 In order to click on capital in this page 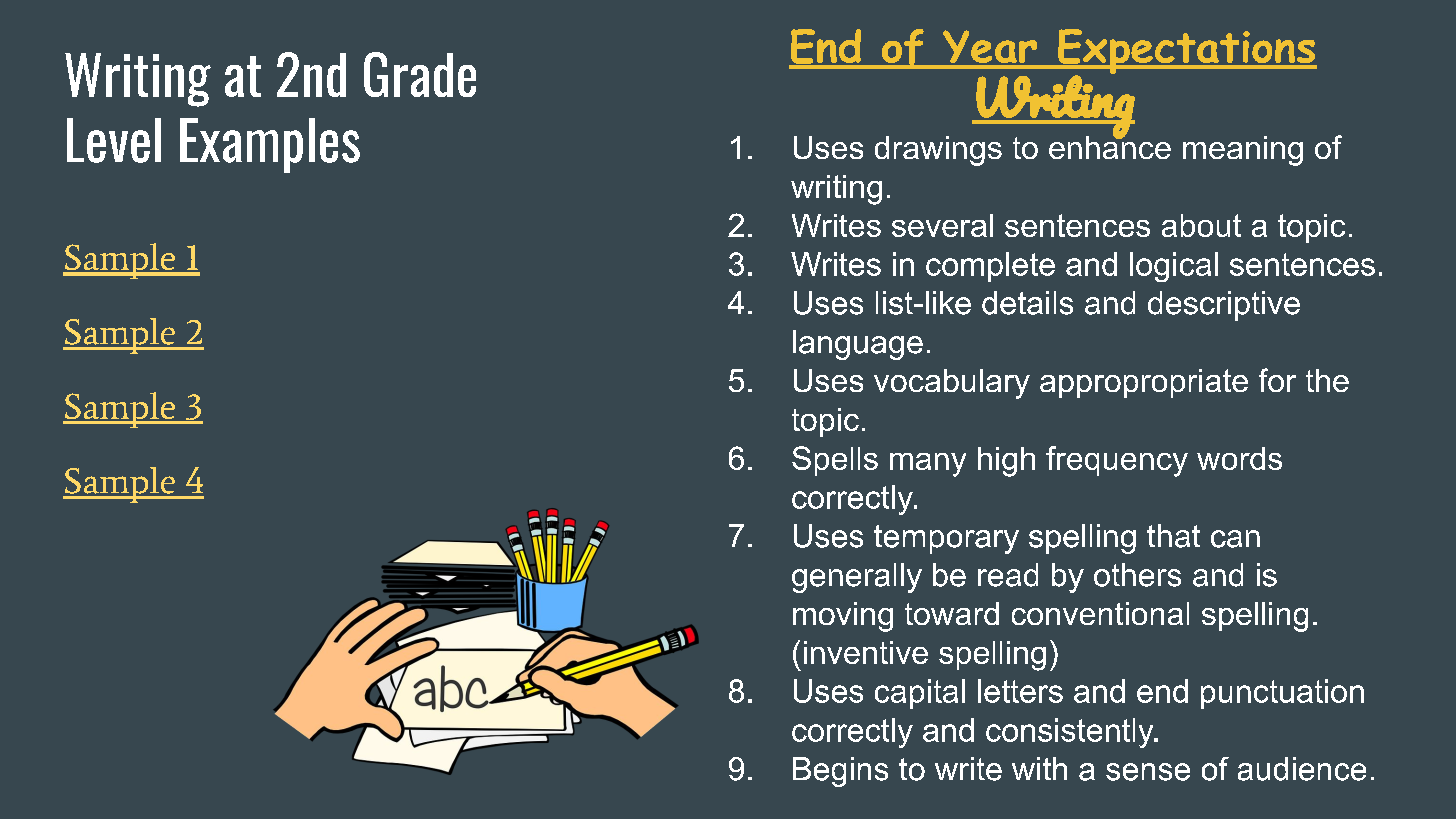, I will do `click(920, 694)`.
